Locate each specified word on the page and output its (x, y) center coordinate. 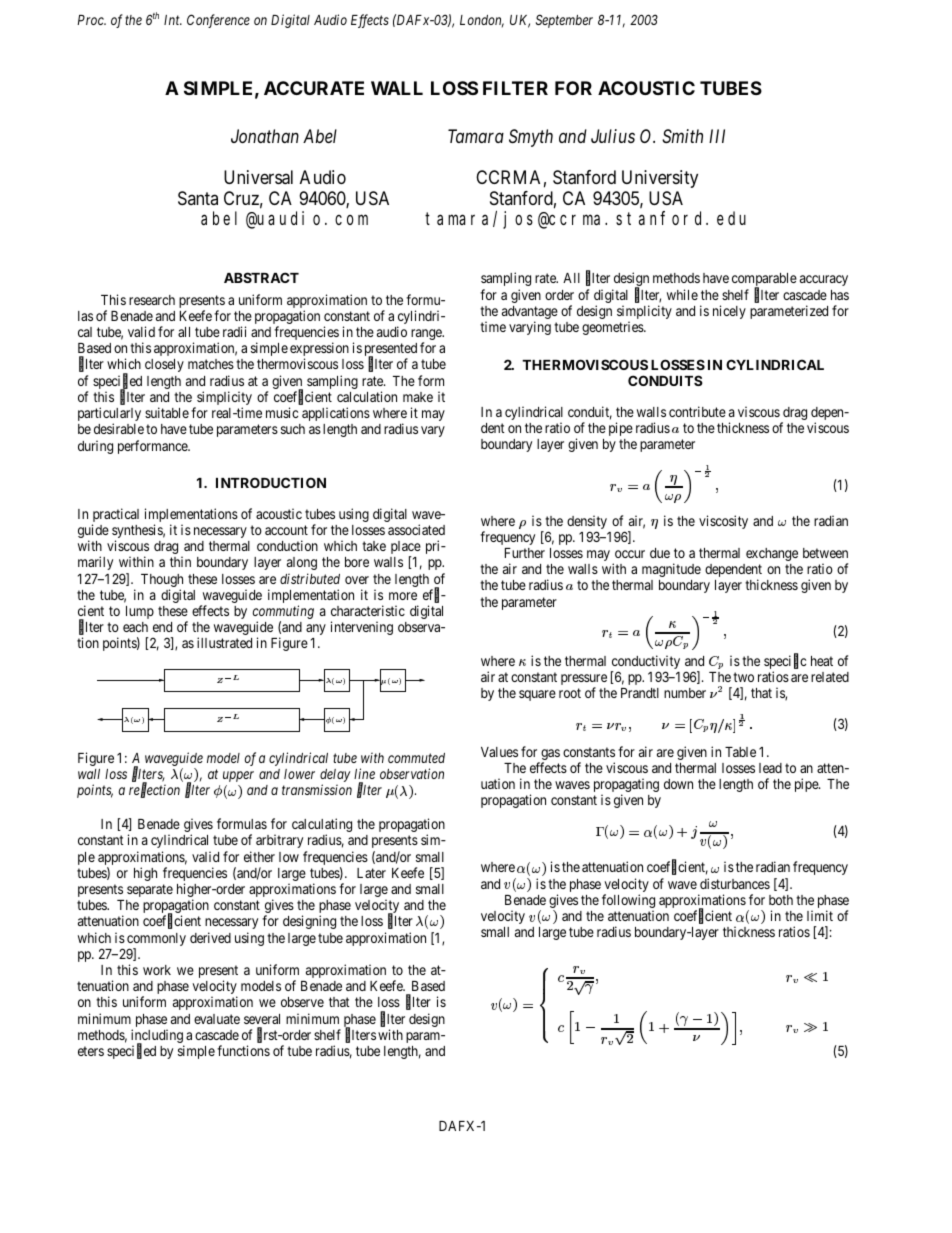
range (427, 336)
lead (770, 768)
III (717, 136)
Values (499, 752)
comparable (764, 281)
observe (302, 1002)
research (152, 300)
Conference (218, 21)
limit (820, 915)
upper (238, 776)
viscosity (723, 522)
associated (416, 529)
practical (115, 516)
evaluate (217, 1019)
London (482, 21)
